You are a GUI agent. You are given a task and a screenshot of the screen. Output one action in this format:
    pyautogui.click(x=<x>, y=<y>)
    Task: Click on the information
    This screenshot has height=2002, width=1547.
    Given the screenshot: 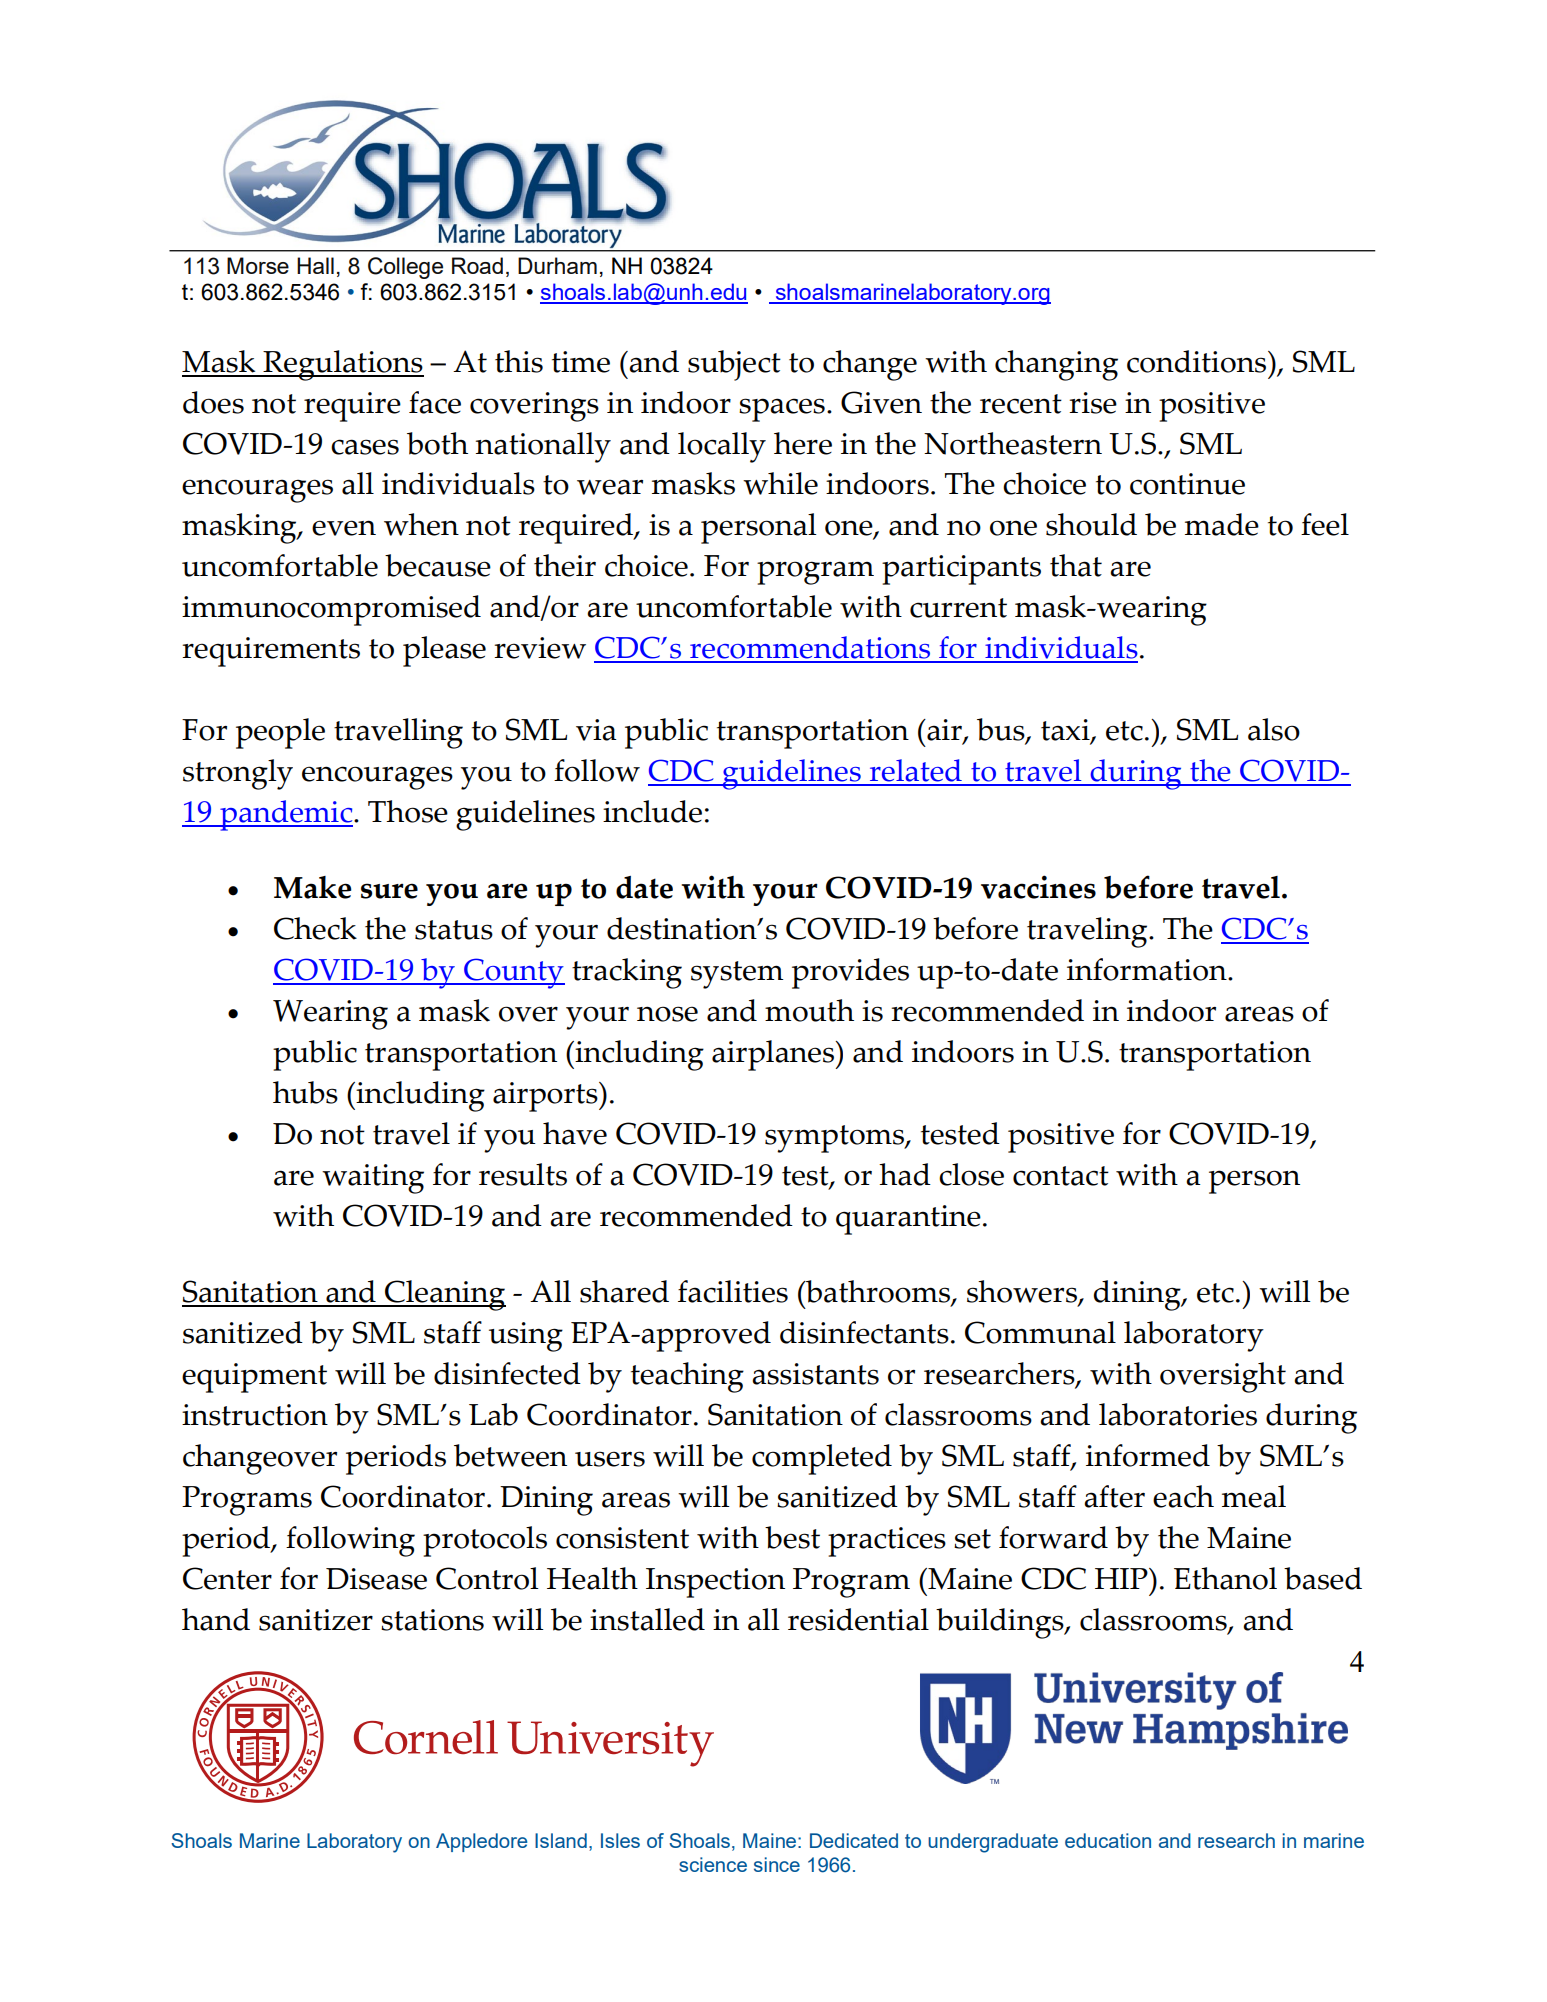 What is the action you would take?
    pyautogui.click(x=1148, y=969)
